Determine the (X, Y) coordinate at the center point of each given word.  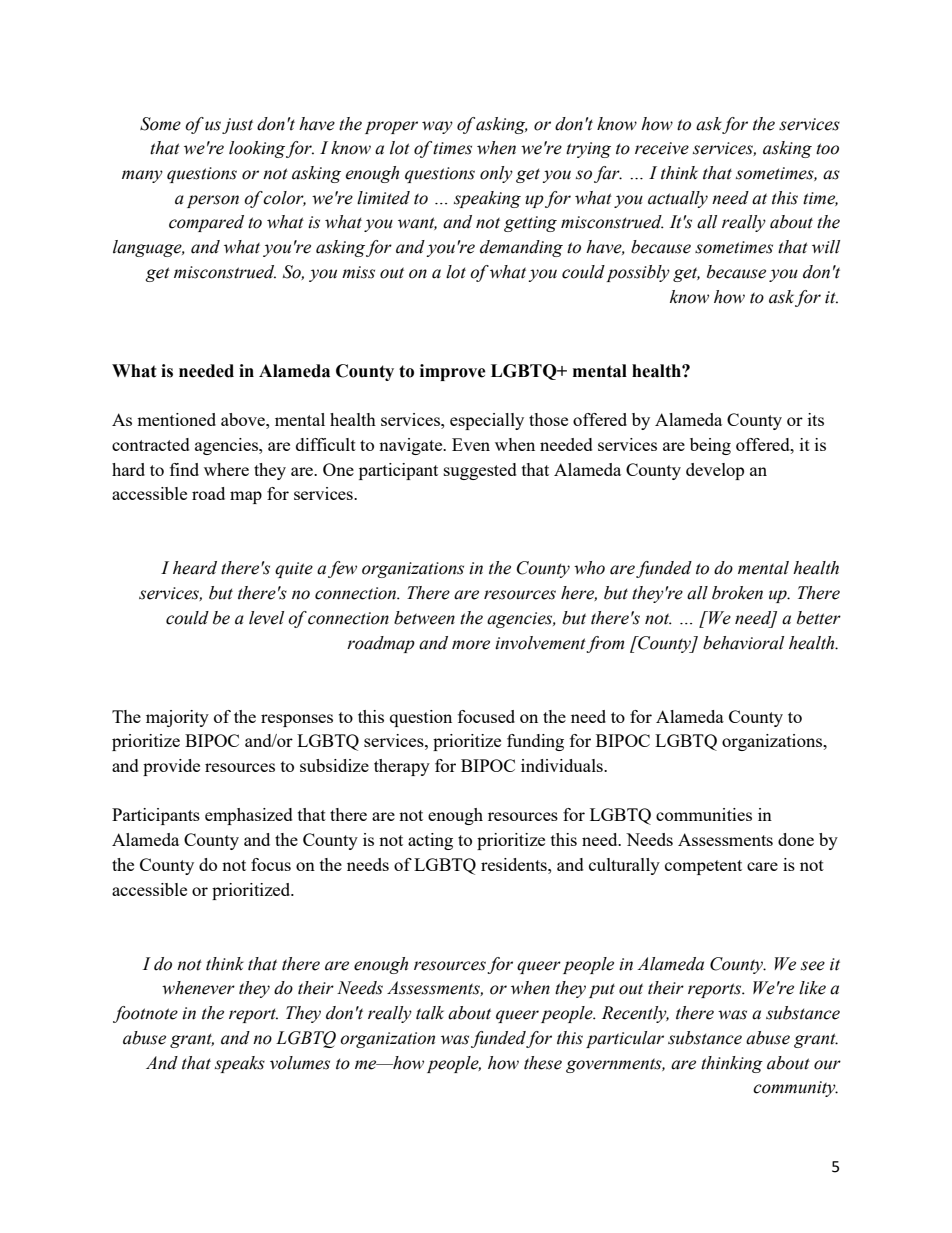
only (496, 174)
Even (471, 444)
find (184, 469)
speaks (240, 1064)
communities (704, 814)
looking (258, 149)
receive (662, 148)
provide (171, 767)
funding (535, 742)
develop (715, 471)
